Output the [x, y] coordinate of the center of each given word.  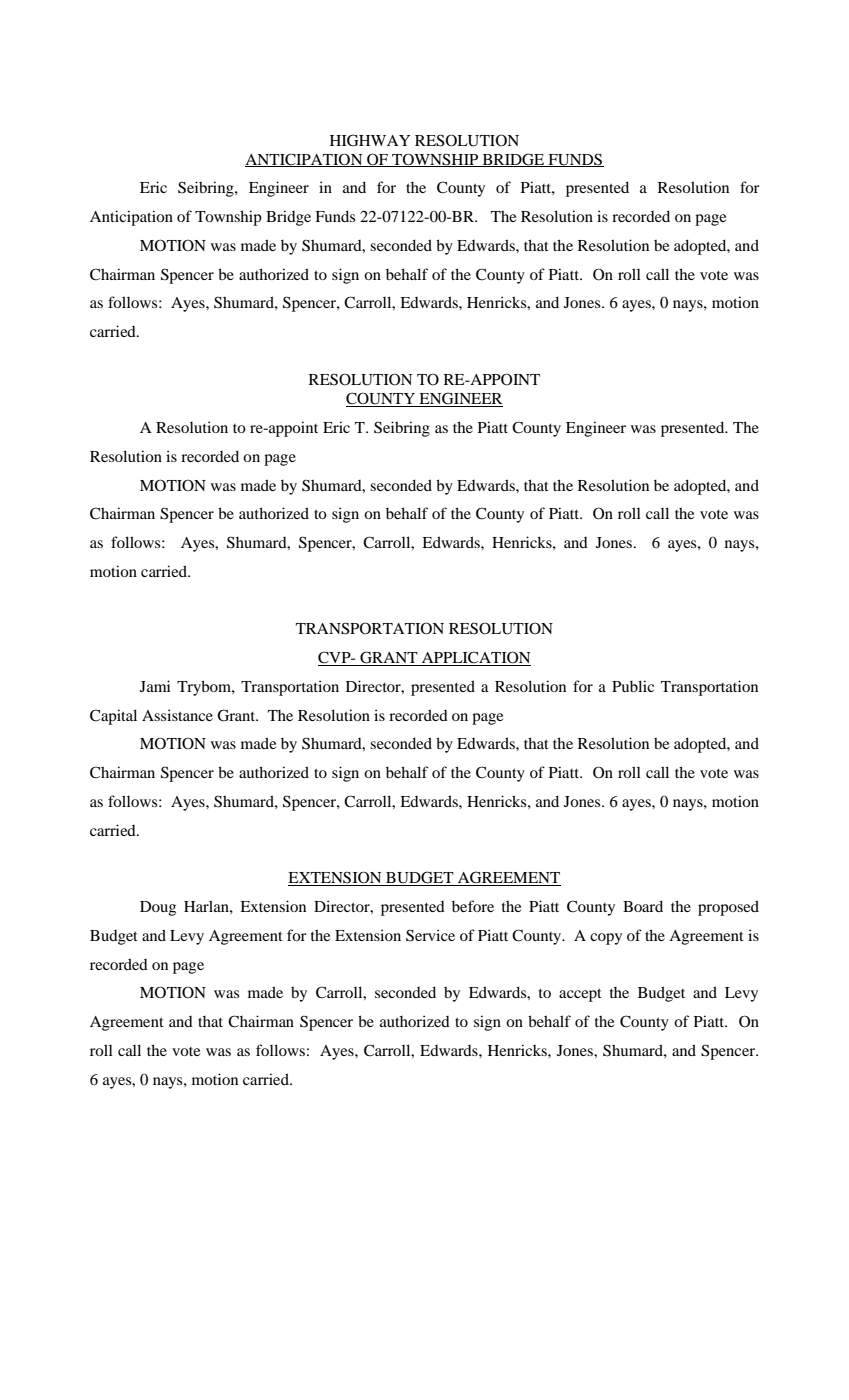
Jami [155, 686]
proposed [728, 908]
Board [643, 906]
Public [633, 686]
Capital [113, 717]
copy [606, 939]
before [473, 906]
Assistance [177, 715]
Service [430, 935]
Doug [158, 908]
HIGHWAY [370, 140]
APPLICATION [475, 658]
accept [580, 995]
